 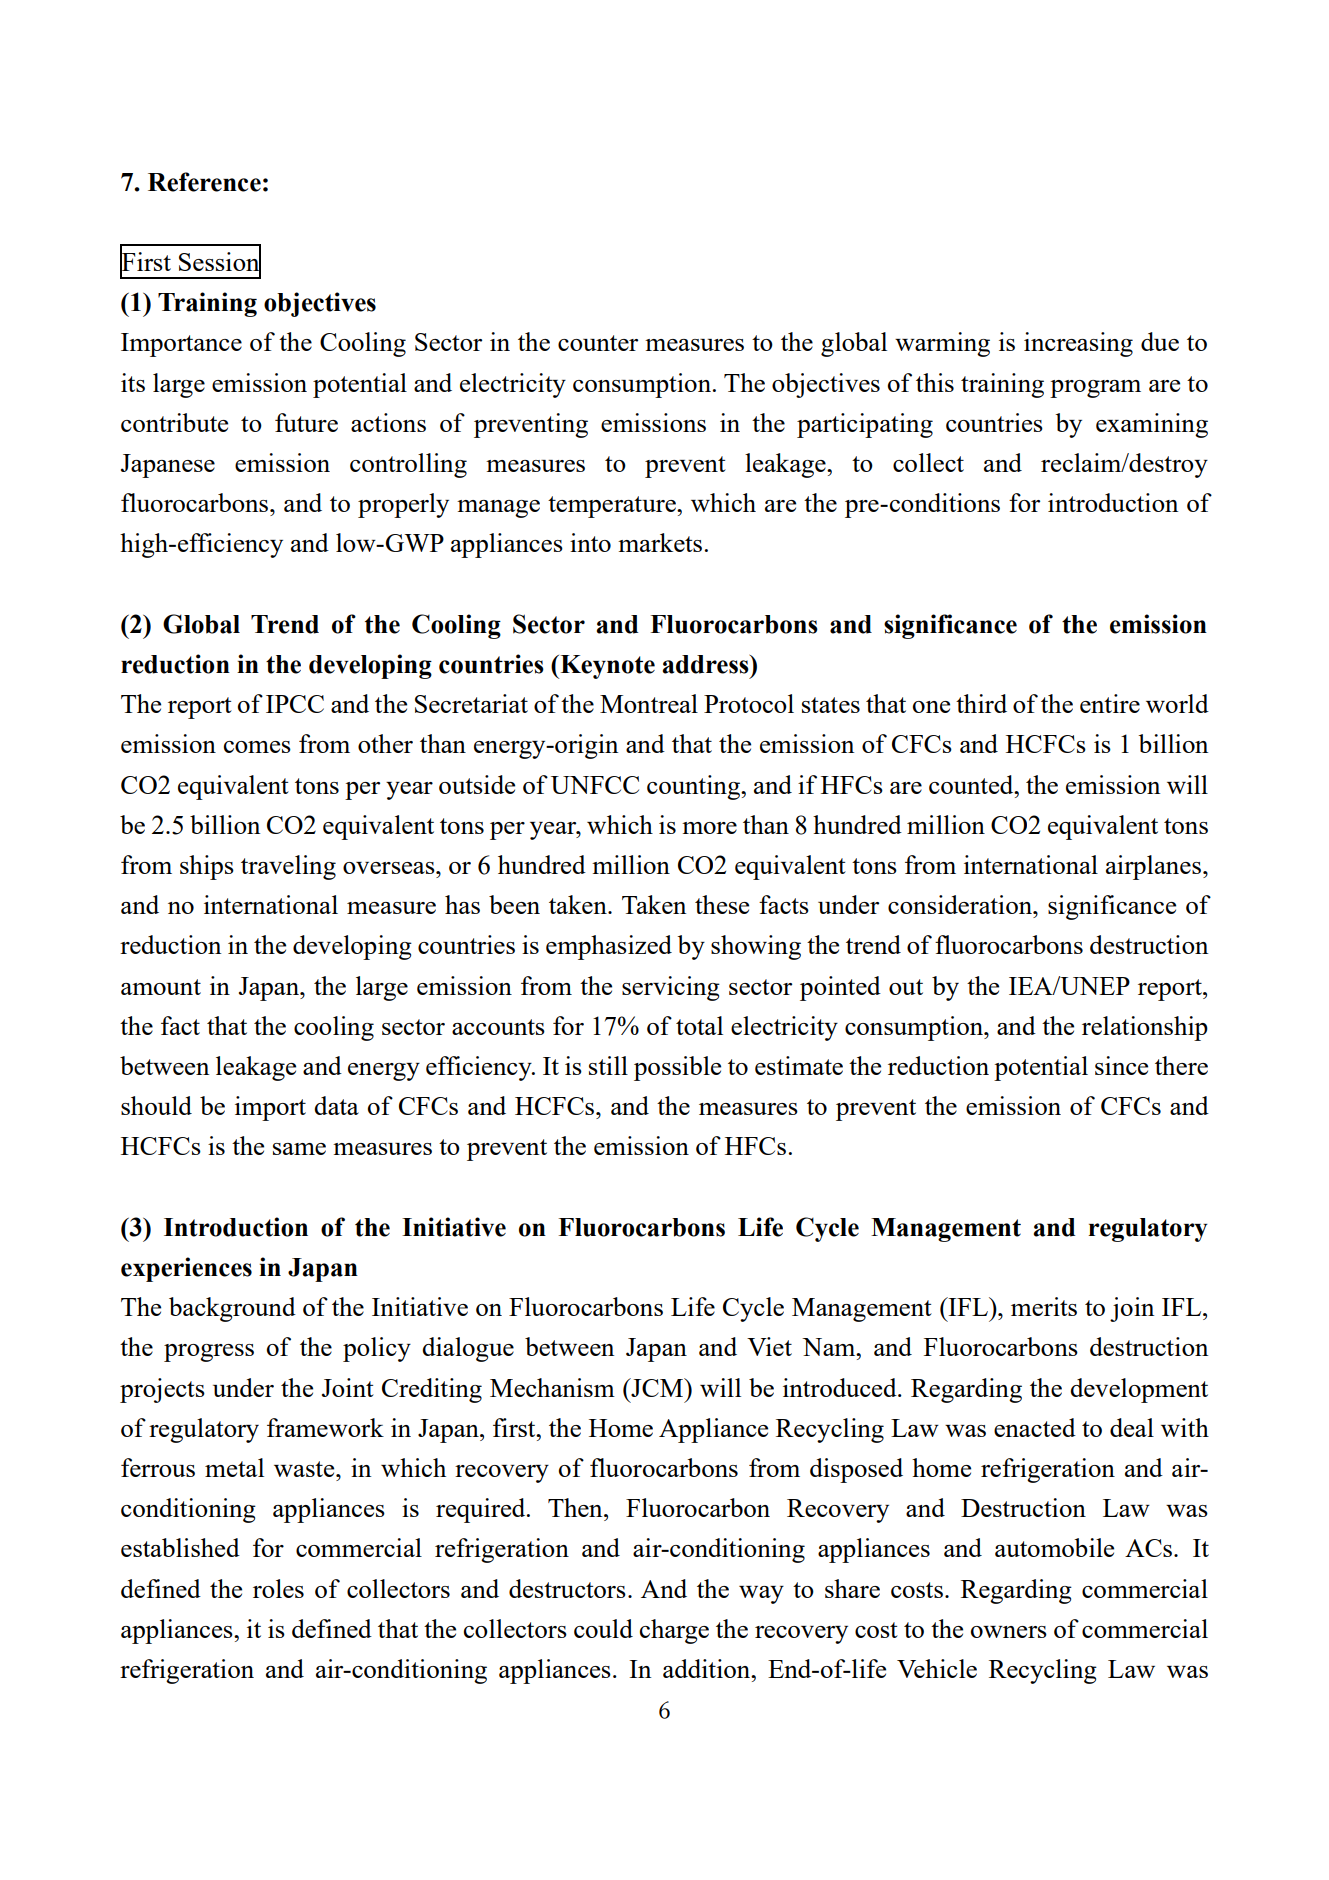 What do you see at coordinates (674, 1631) in the page?
I see `charge` at bounding box center [674, 1631].
